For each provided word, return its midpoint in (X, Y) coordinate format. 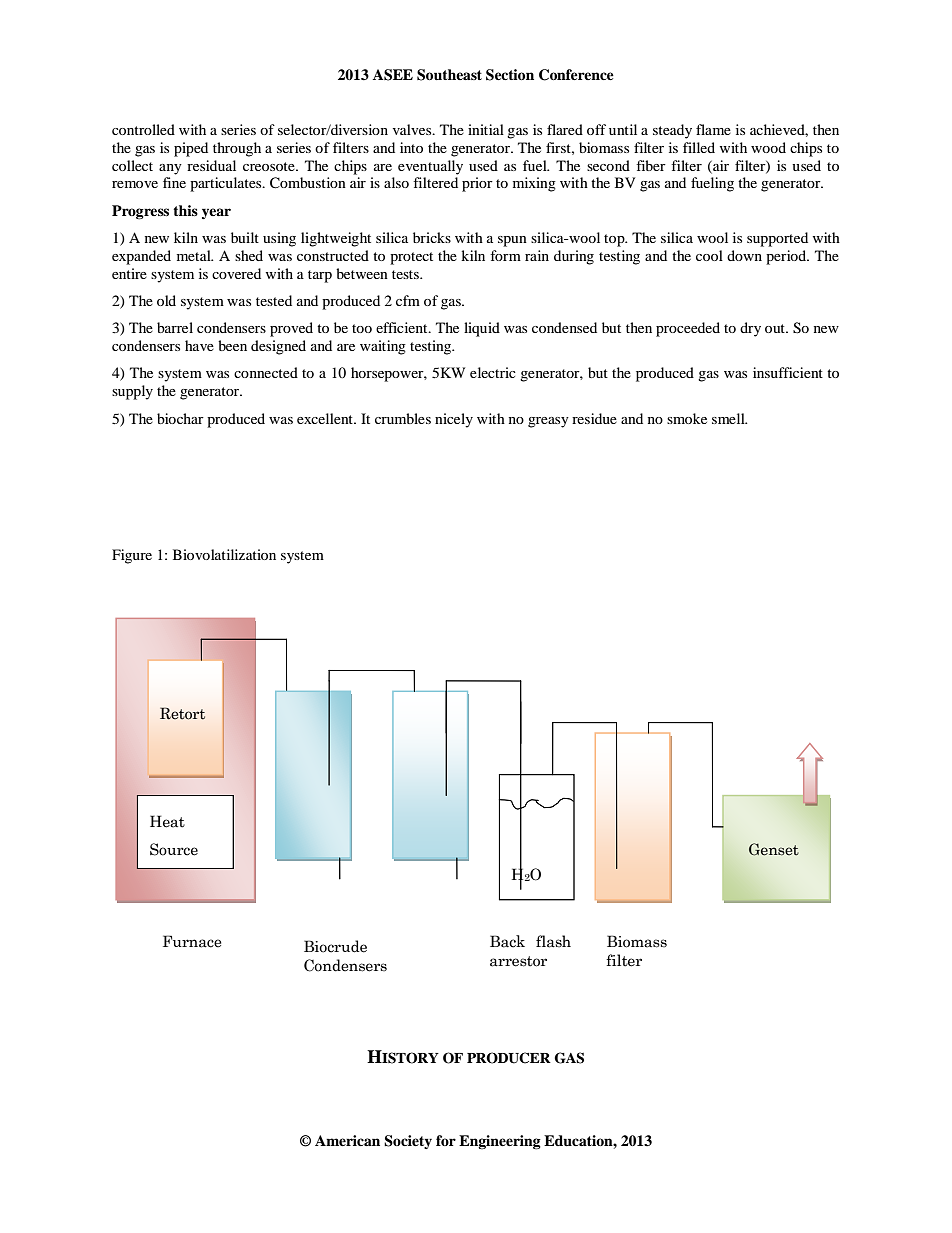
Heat (167, 821)
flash (553, 941)
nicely (454, 420)
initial (486, 129)
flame (713, 129)
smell (729, 418)
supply (132, 392)
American (347, 1140)
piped (191, 149)
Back (507, 941)
